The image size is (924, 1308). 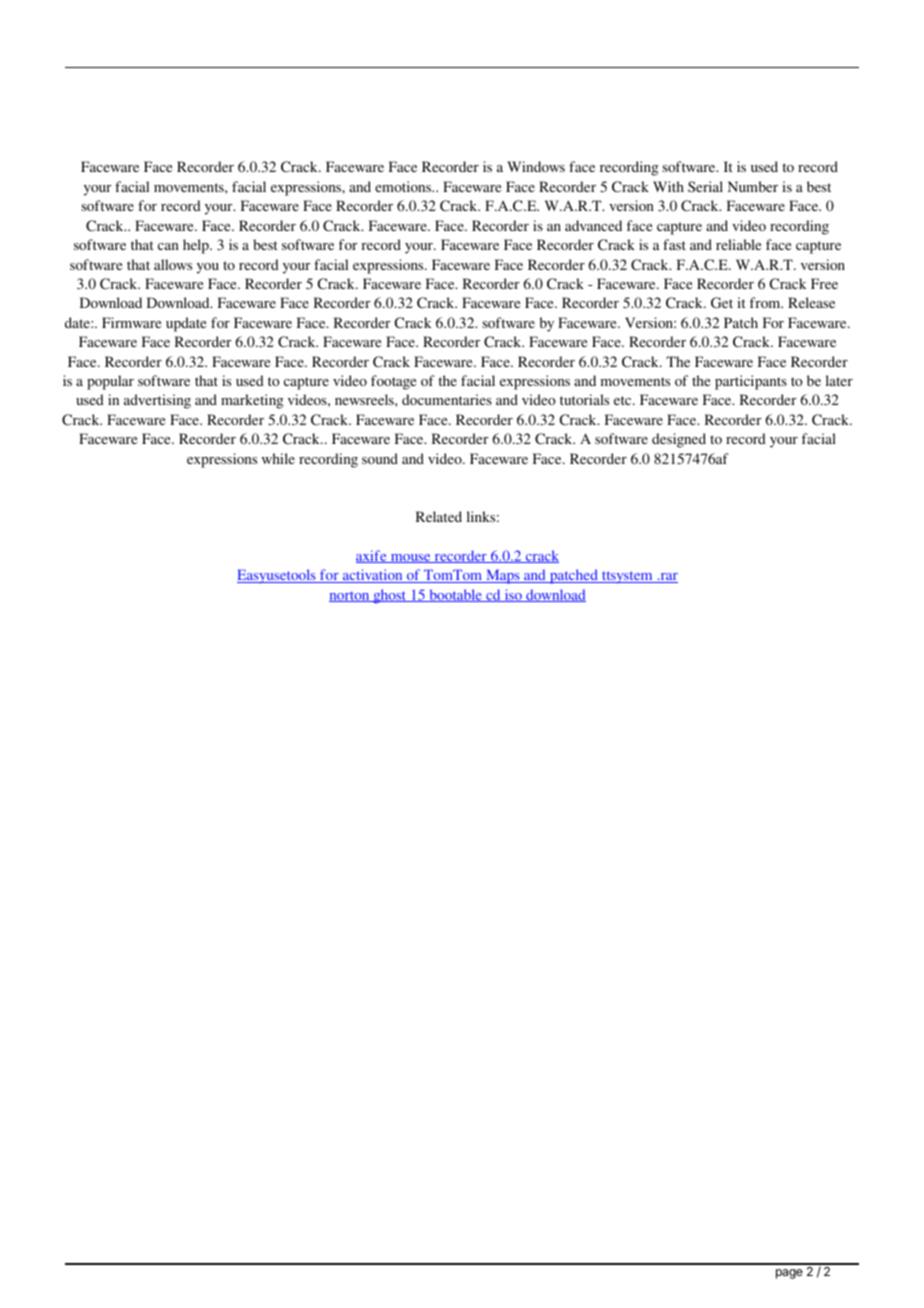 What do you see at coordinates (455, 595) in the image?
I see `bootable` at bounding box center [455, 595].
